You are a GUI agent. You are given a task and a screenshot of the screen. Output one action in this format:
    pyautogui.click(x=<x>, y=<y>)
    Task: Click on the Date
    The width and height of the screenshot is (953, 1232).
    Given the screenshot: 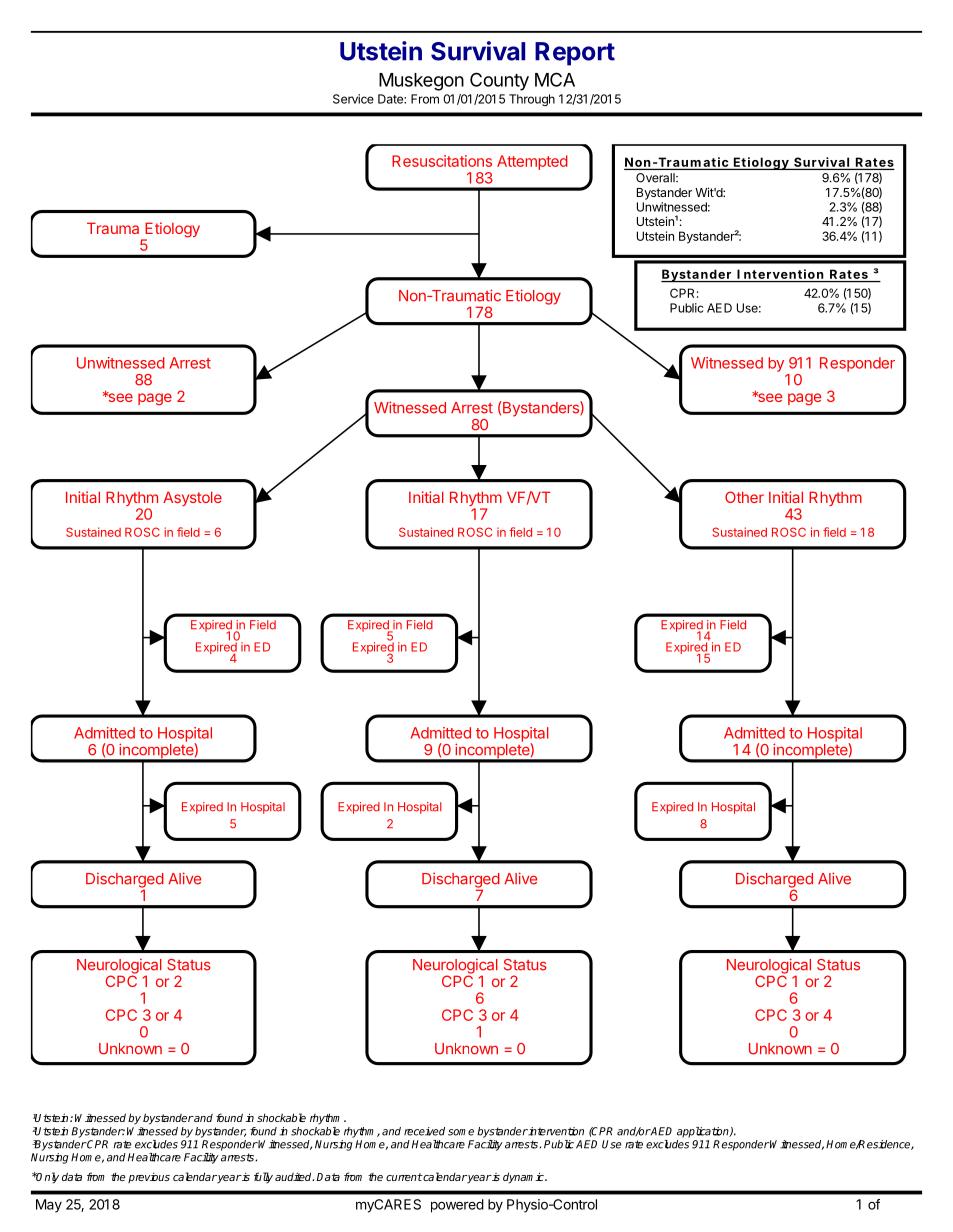 What is the action you would take?
    pyautogui.click(x=391, y=99)
